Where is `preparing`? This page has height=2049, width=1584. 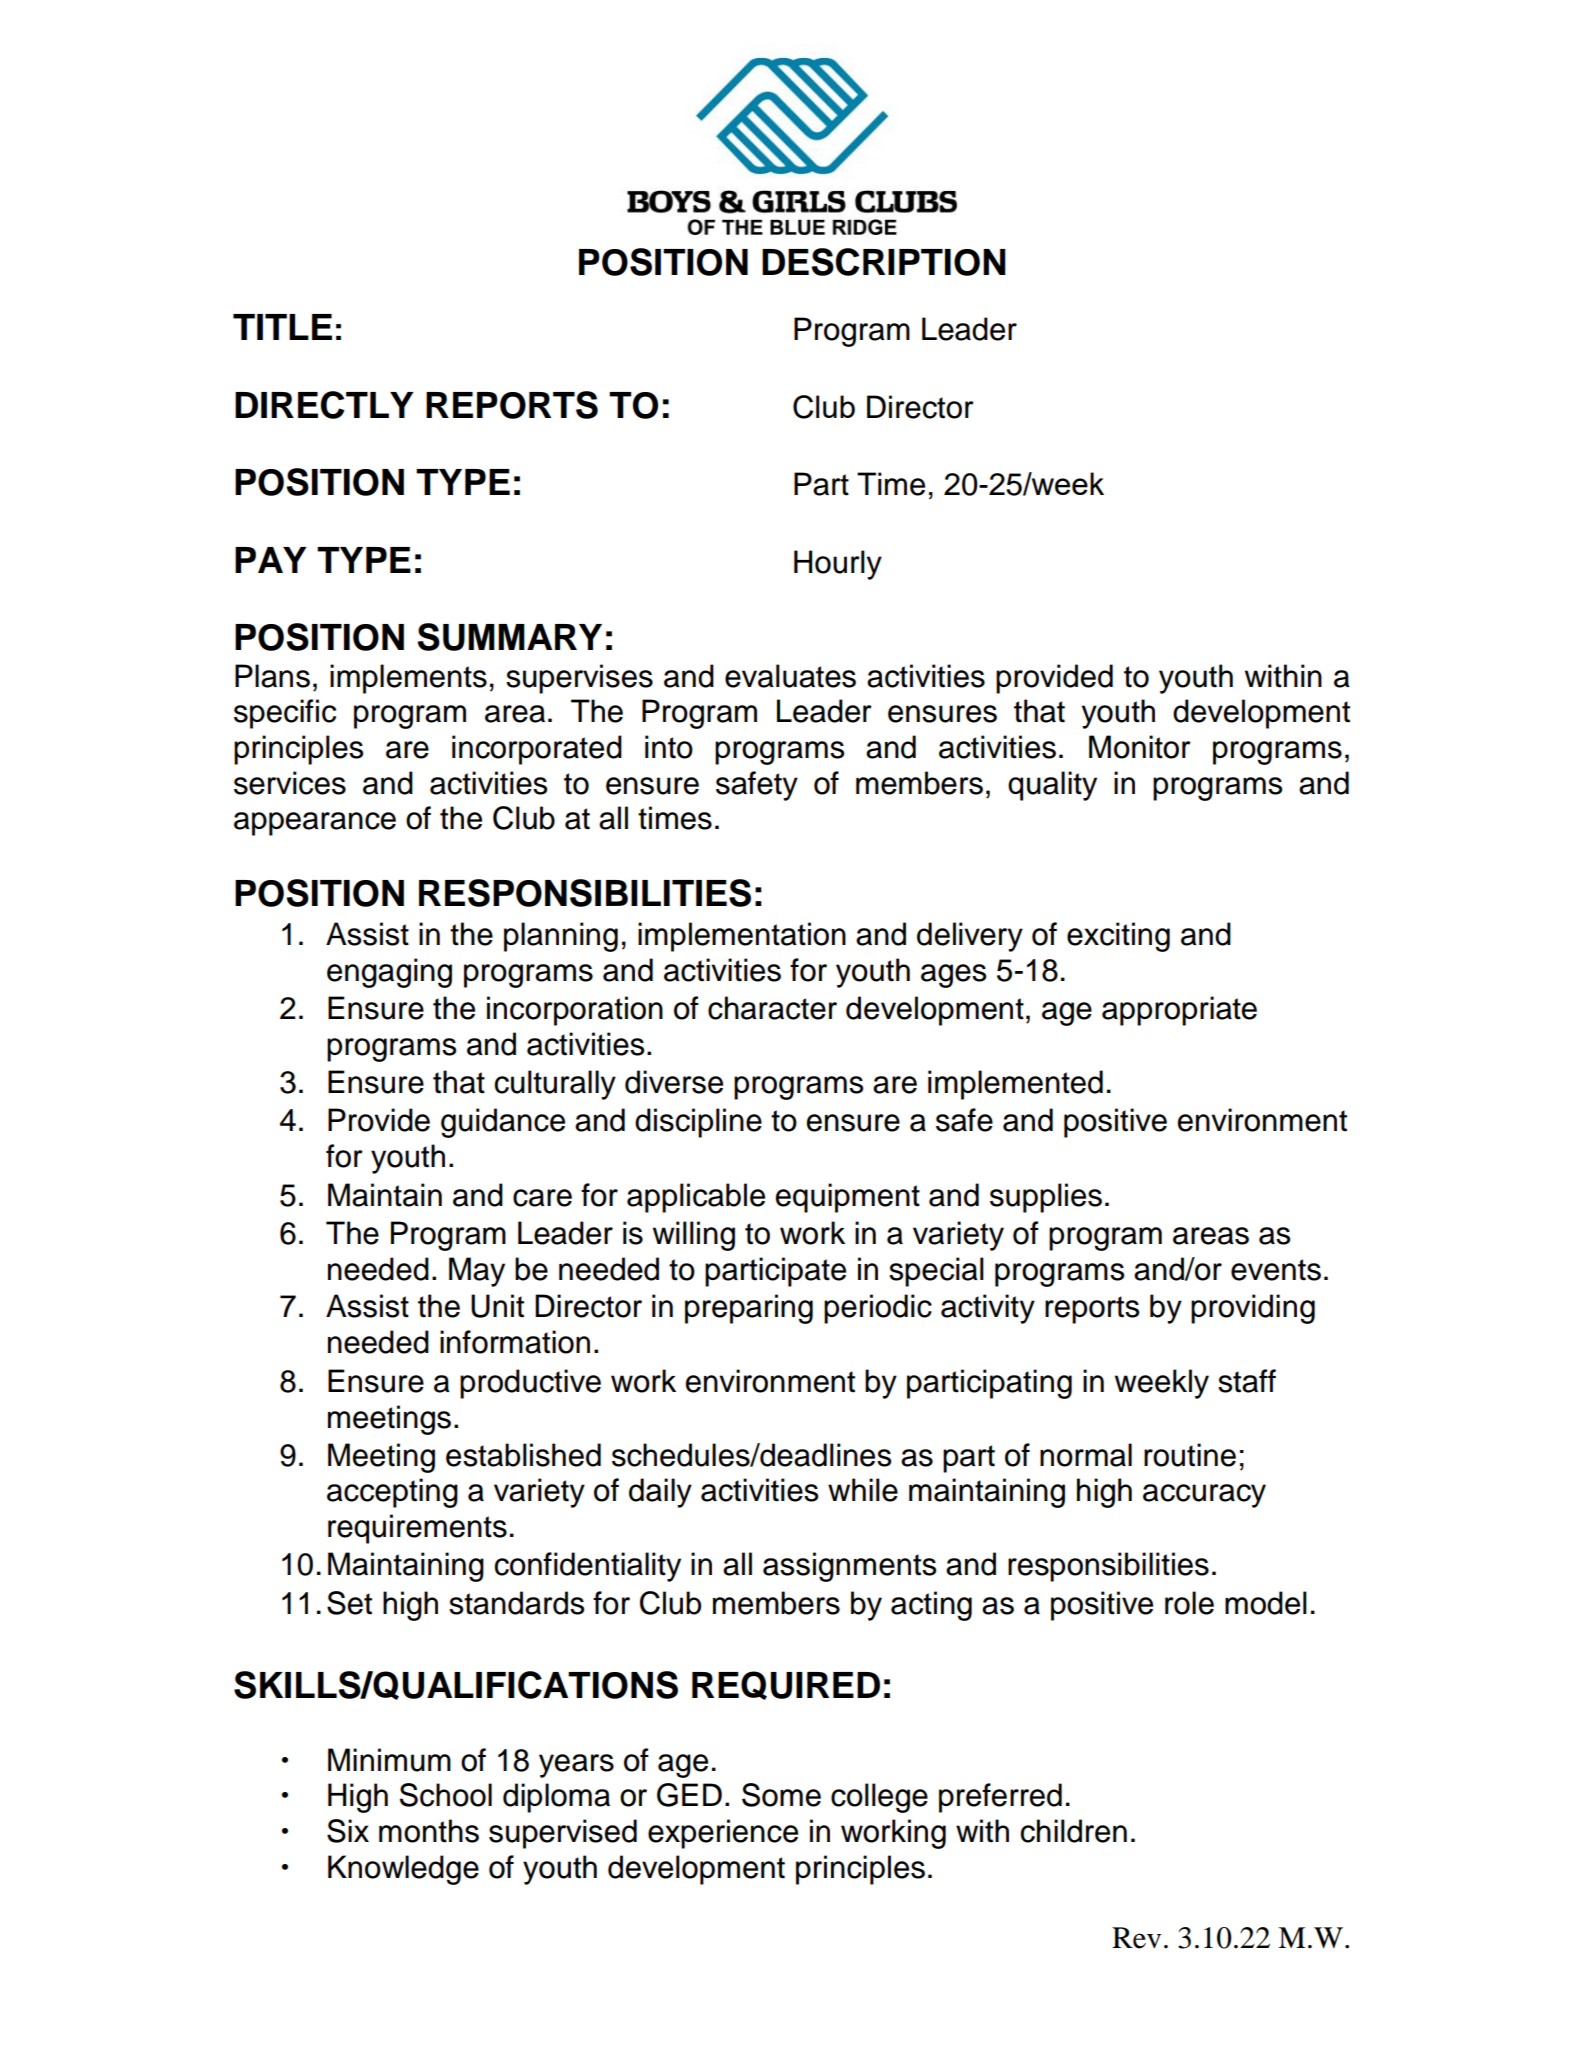
preparing is located at coordinates (749, 1309).
